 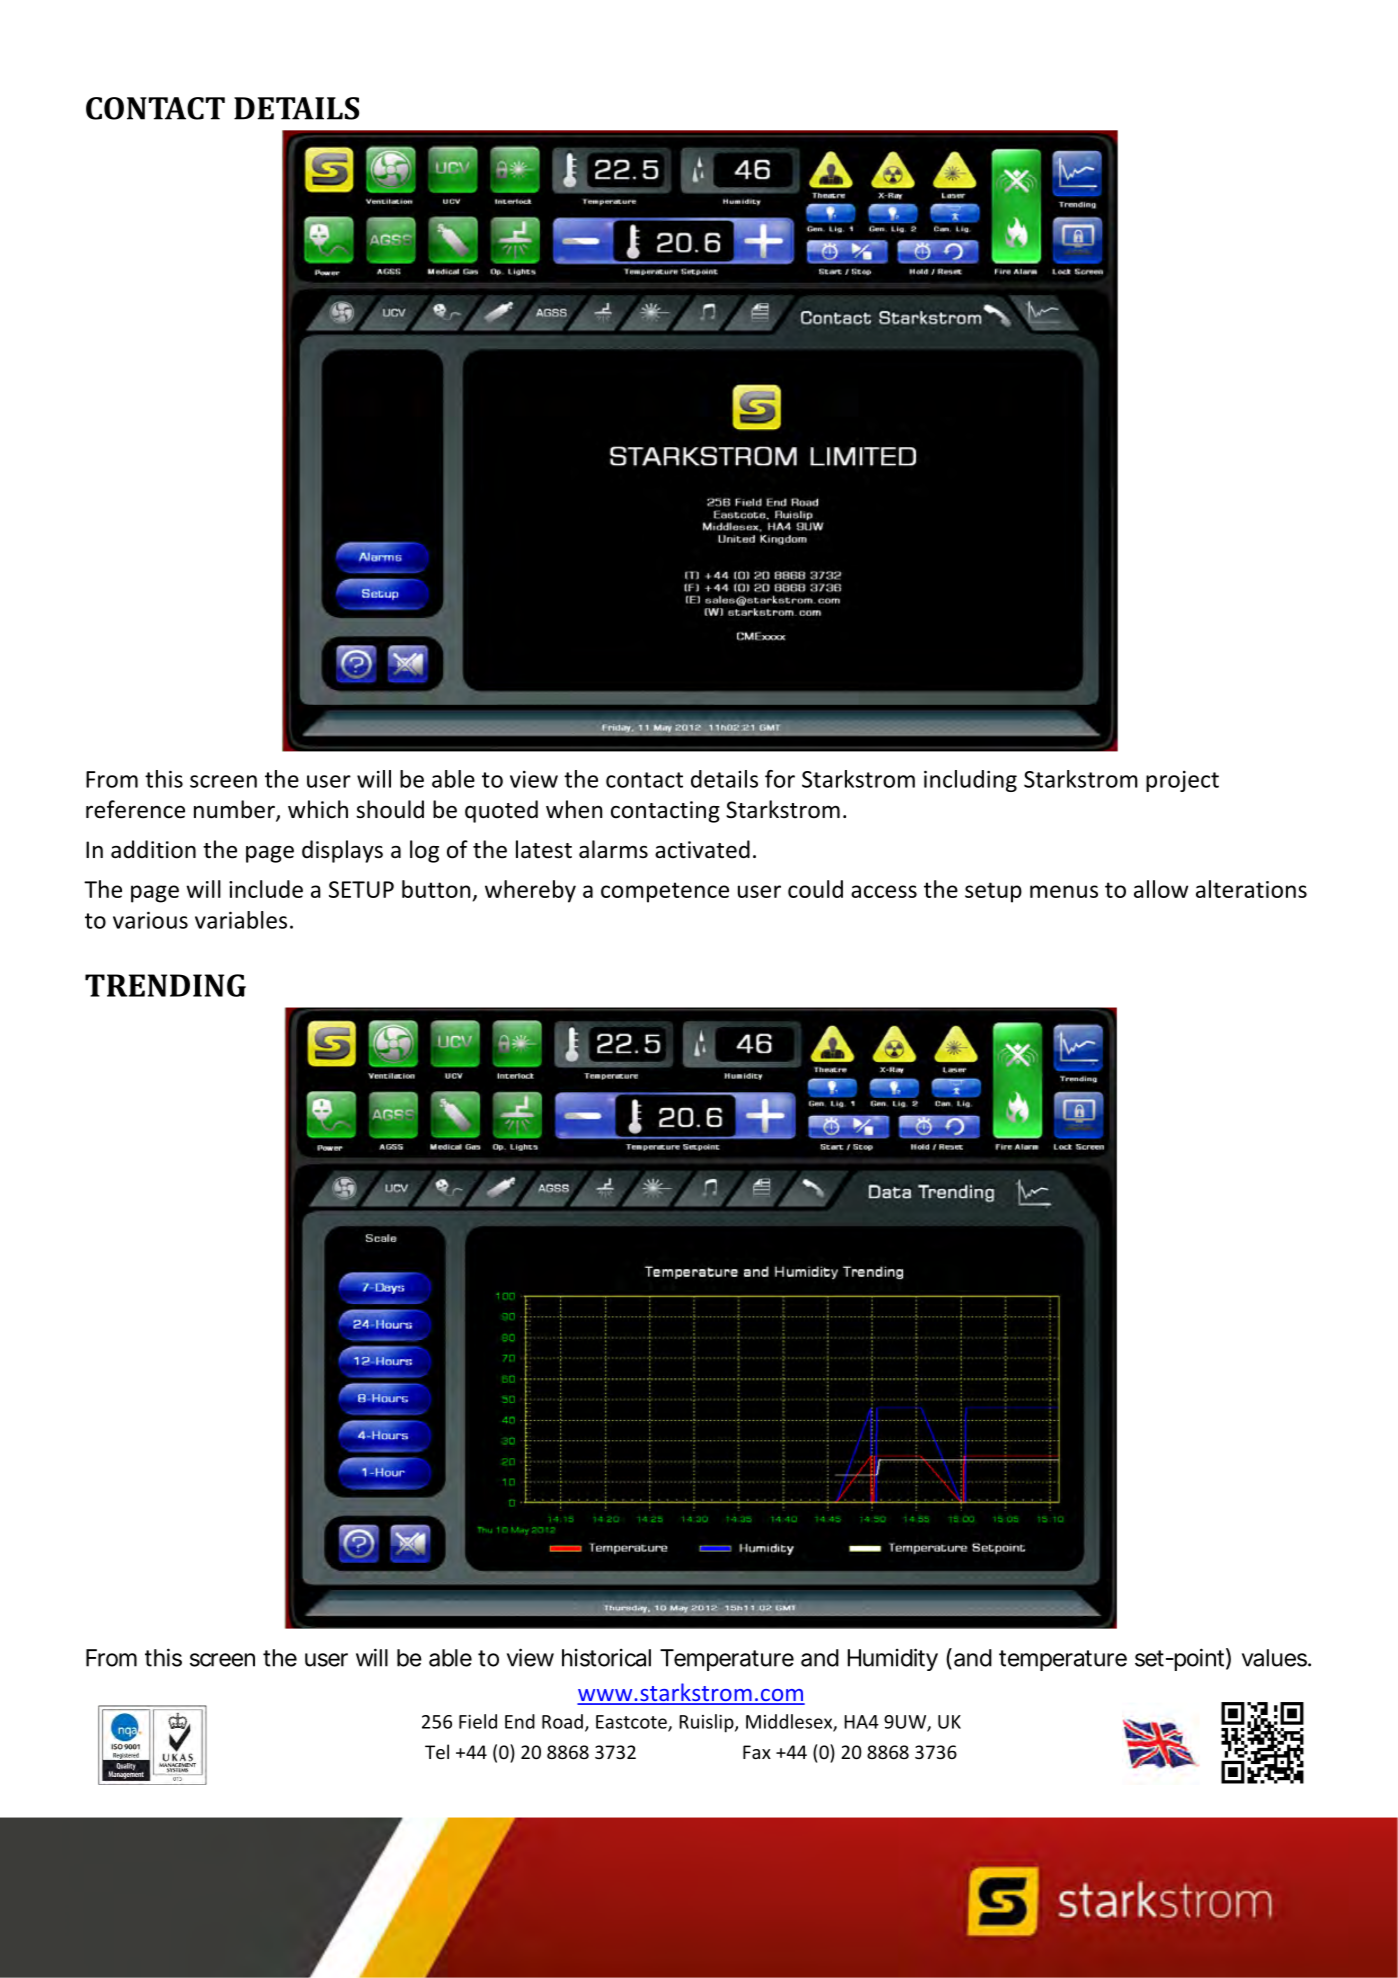 I want to click on TRENDING, so click(x=165, y=985).
